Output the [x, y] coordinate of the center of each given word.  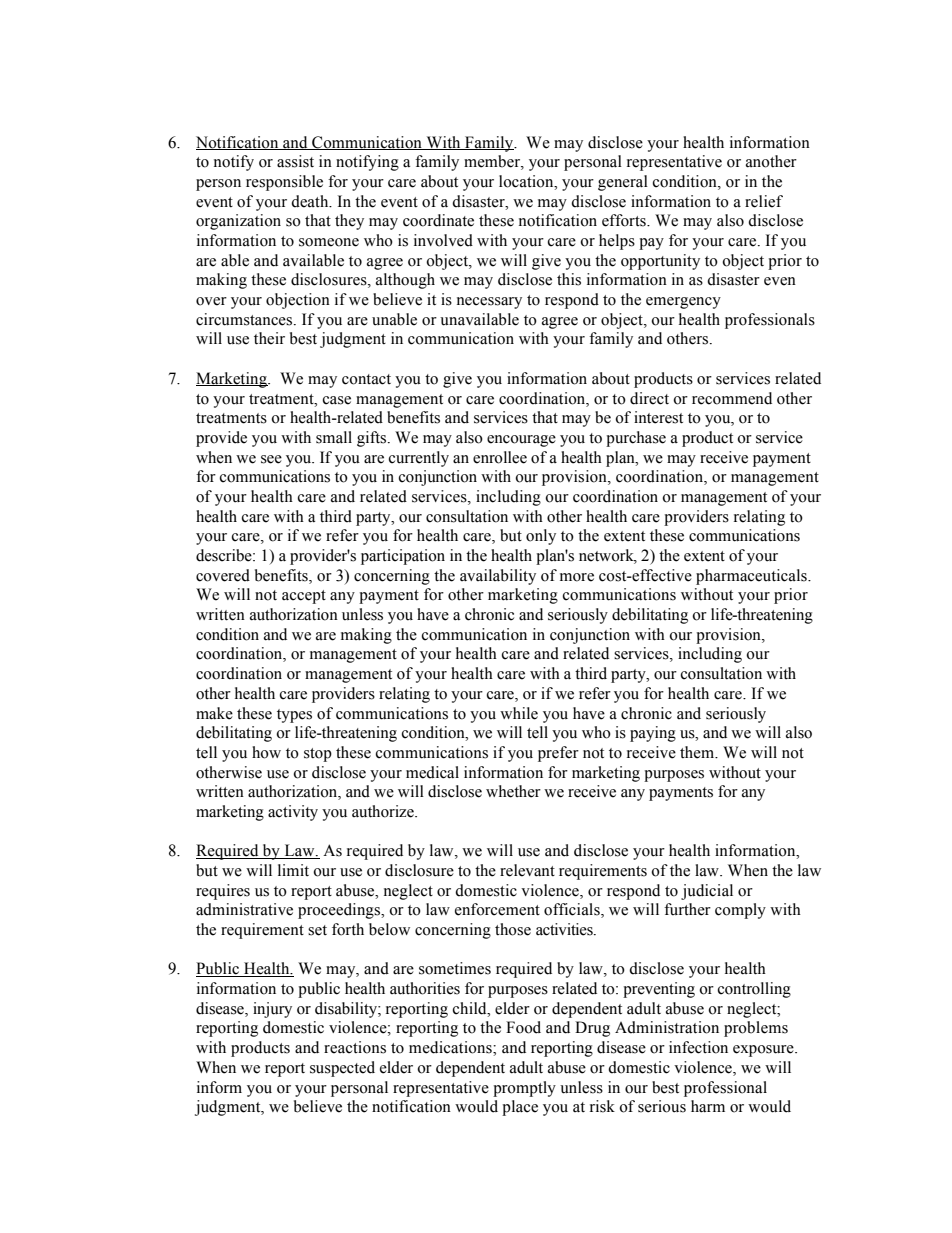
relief [764, 201]
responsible [284, 183]
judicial [707, 892]
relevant [527, 870]
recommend [732, 398]
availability [498, 577]
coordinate [438, 220]
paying [653, 734]
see [271, 459]
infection [698, 1047]
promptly [524, 1089]
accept [304, 597]
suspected [342, 1069]
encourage [521, 441]
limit [293, 870]
